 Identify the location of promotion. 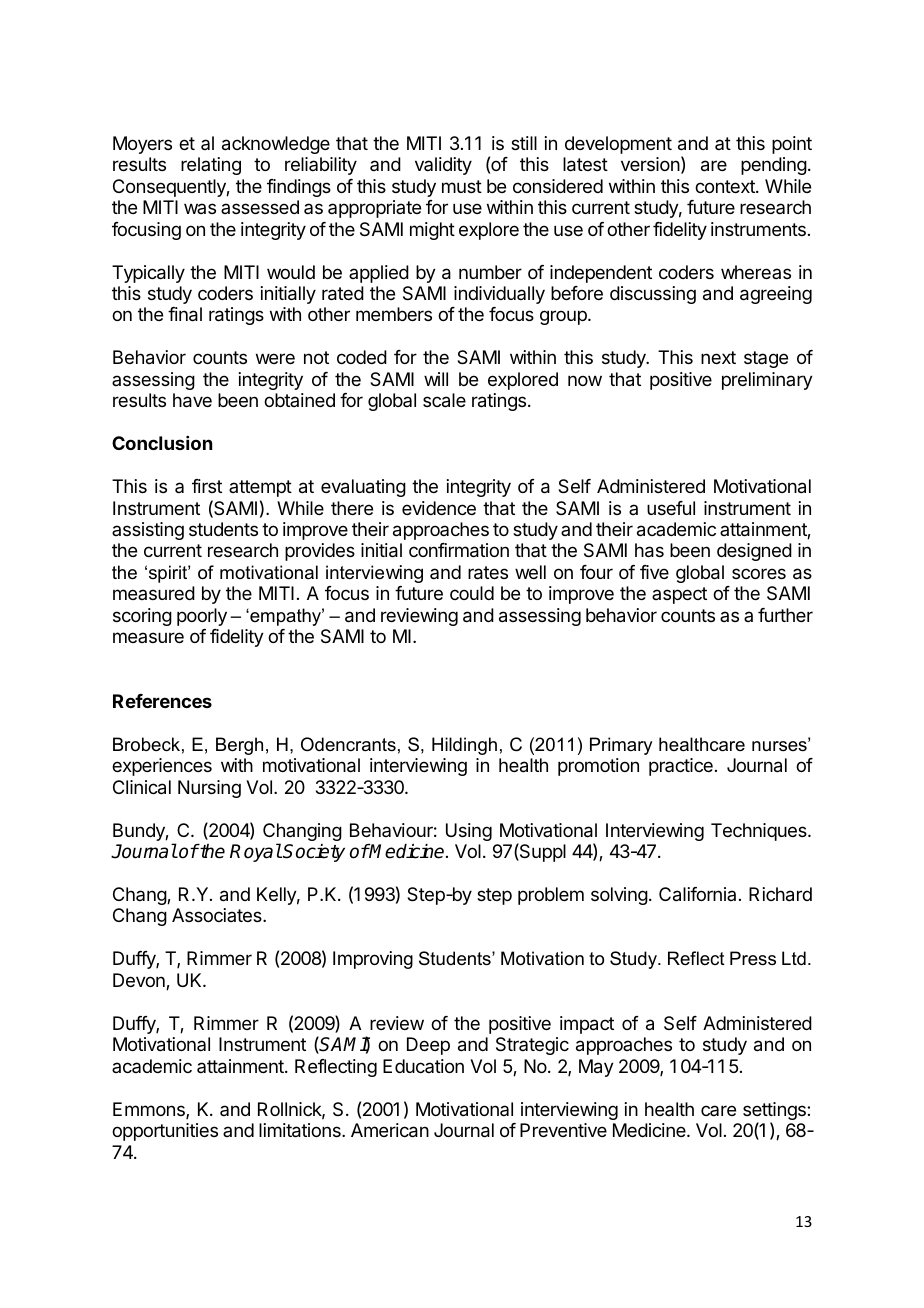
(598, 767).
